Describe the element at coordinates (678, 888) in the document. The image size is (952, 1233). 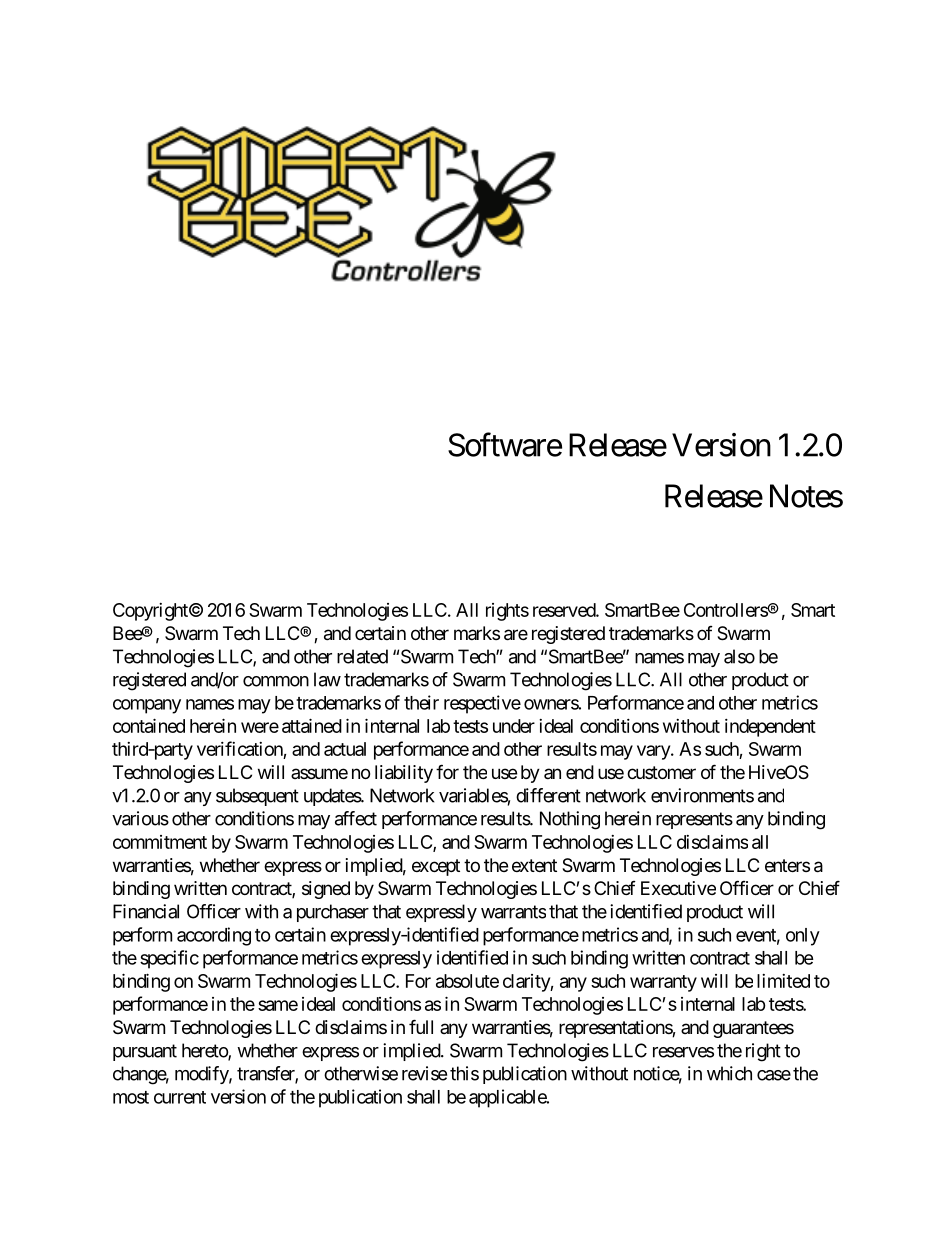
I see `Executive` at that location.
